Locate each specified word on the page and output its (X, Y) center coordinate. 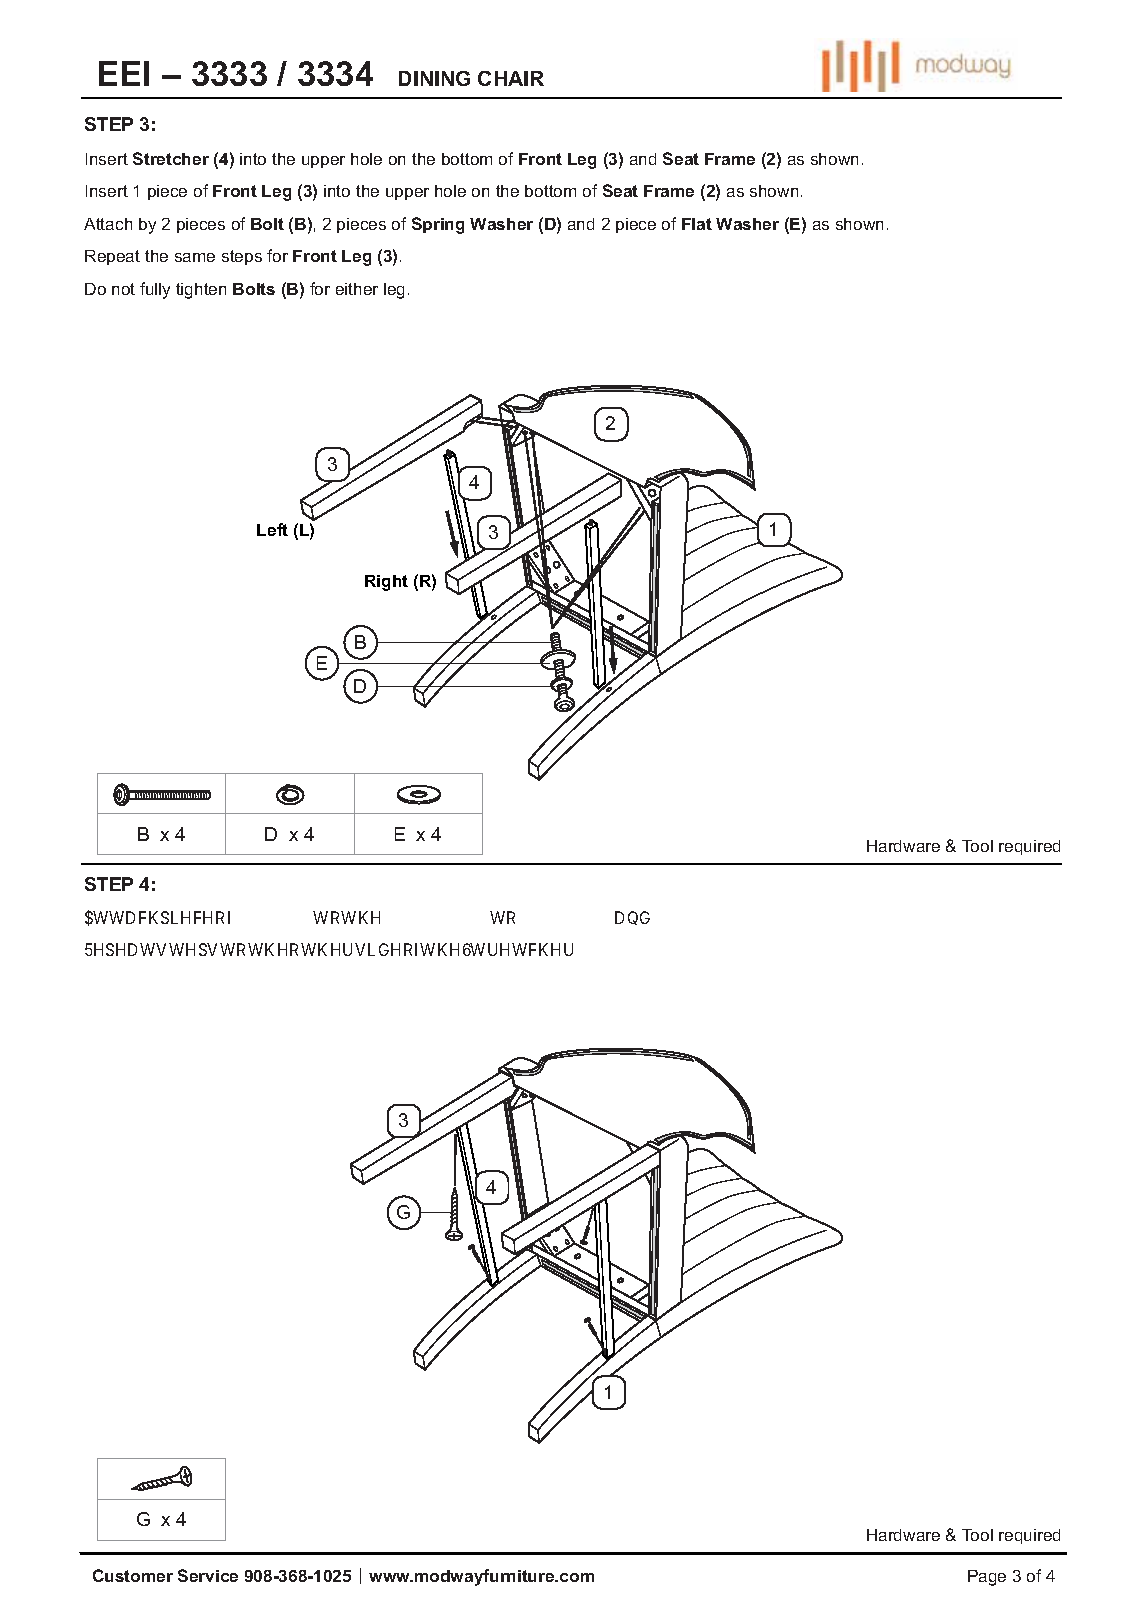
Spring (438, 225)
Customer (133, 1575)
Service (208, 1575)
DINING (434, 78)
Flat (697, 224)
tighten (201, 291)
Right (386, 583)
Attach (108, 224)
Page (987, 1578)
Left (272, 529)
